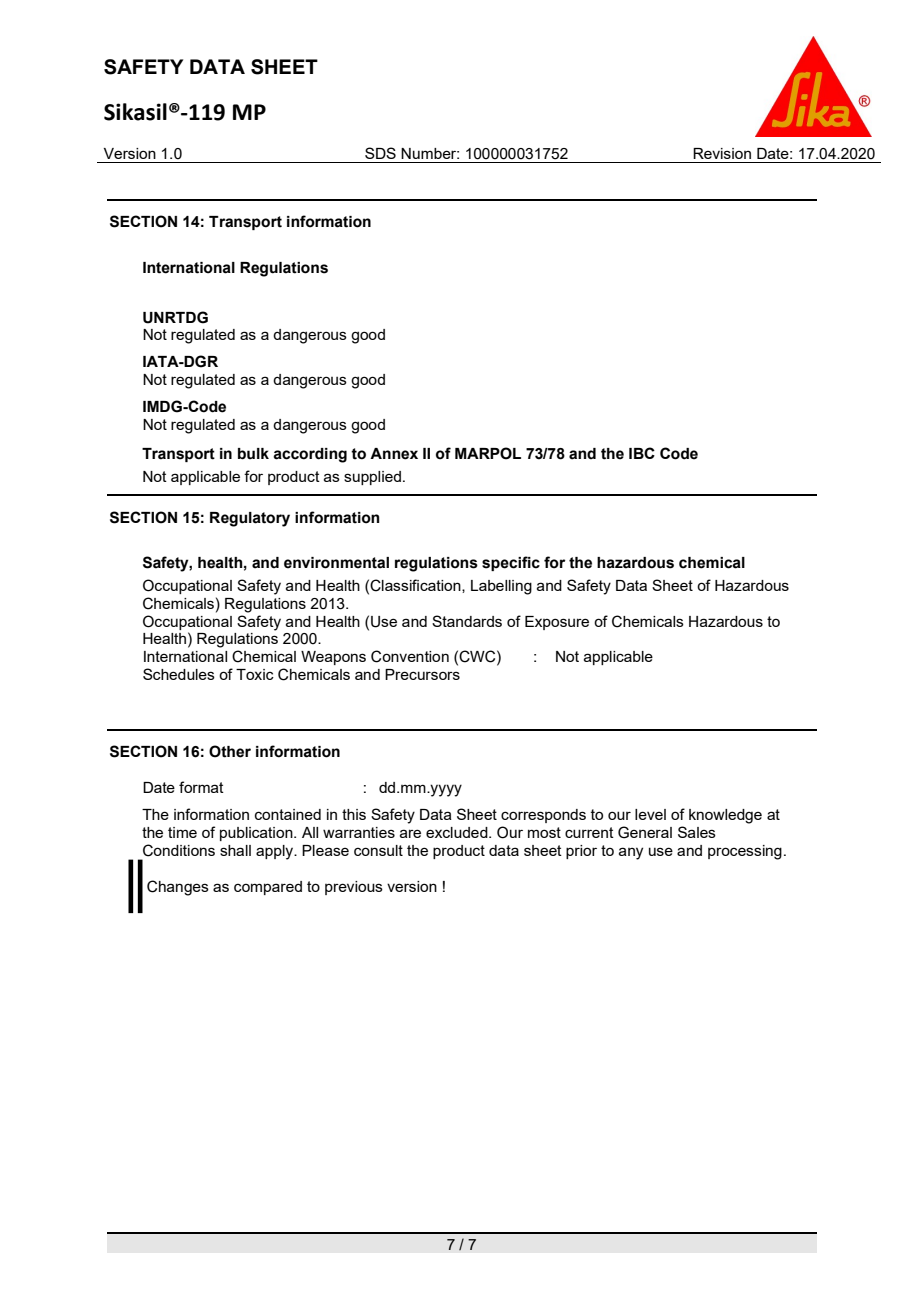  What do you see at coordinates (394, 454) in the screenshot?
I see `Annex` at bounding box center [394, 454].
